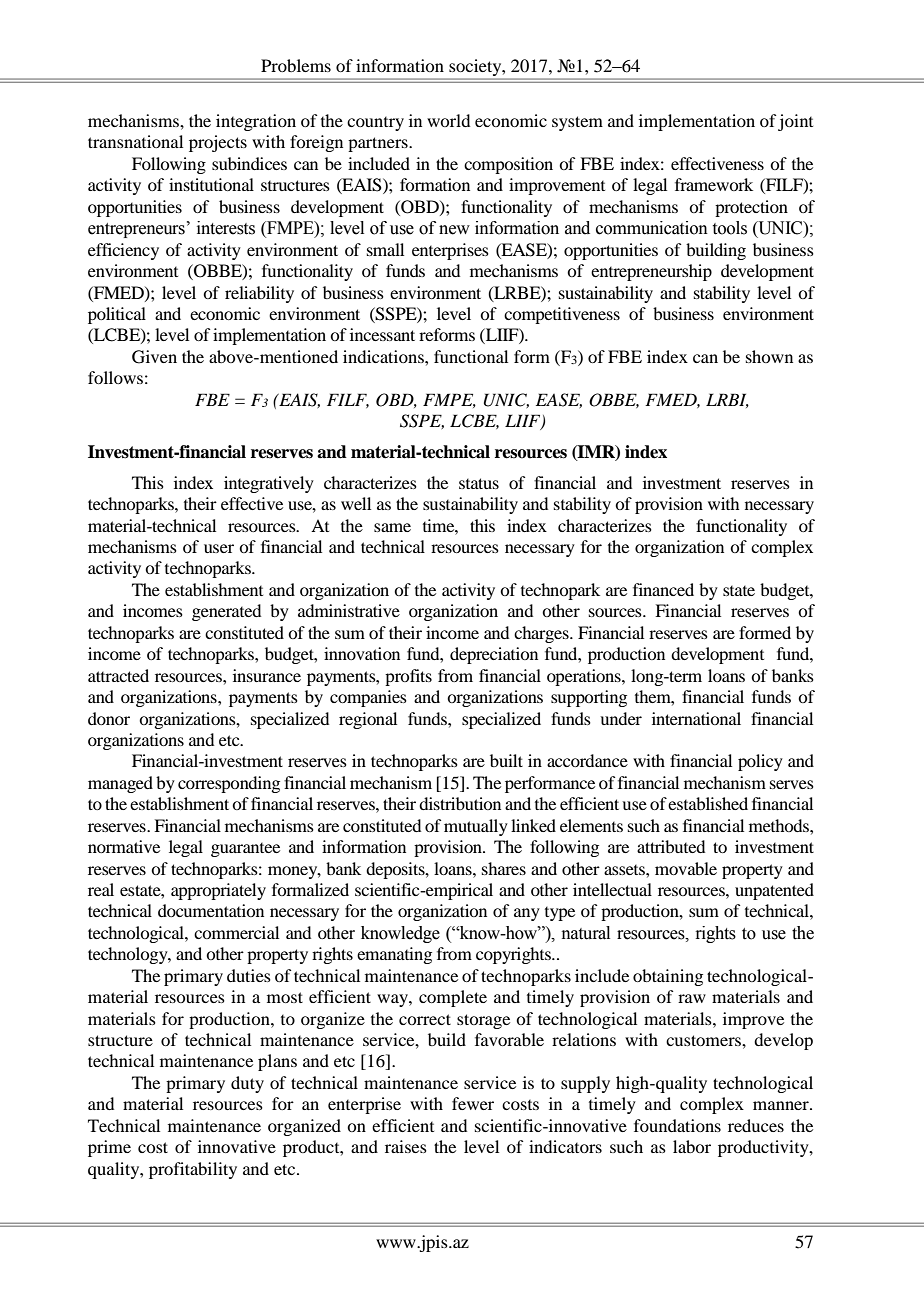 The height and width of the screenshot is (1308, 924). I want to click on profitability, so click(193, 1170).
